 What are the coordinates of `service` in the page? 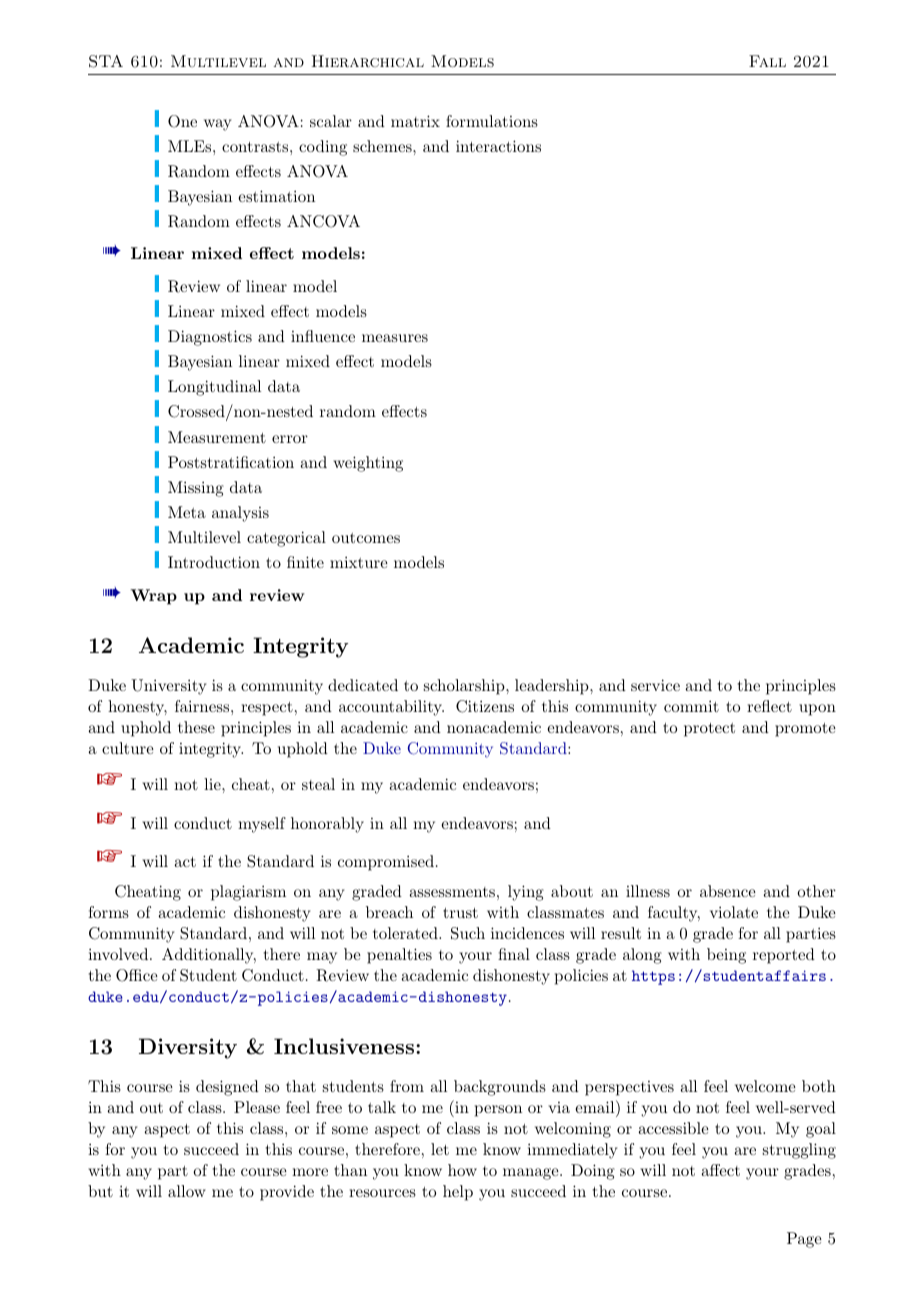 It's located at (655, 685).
